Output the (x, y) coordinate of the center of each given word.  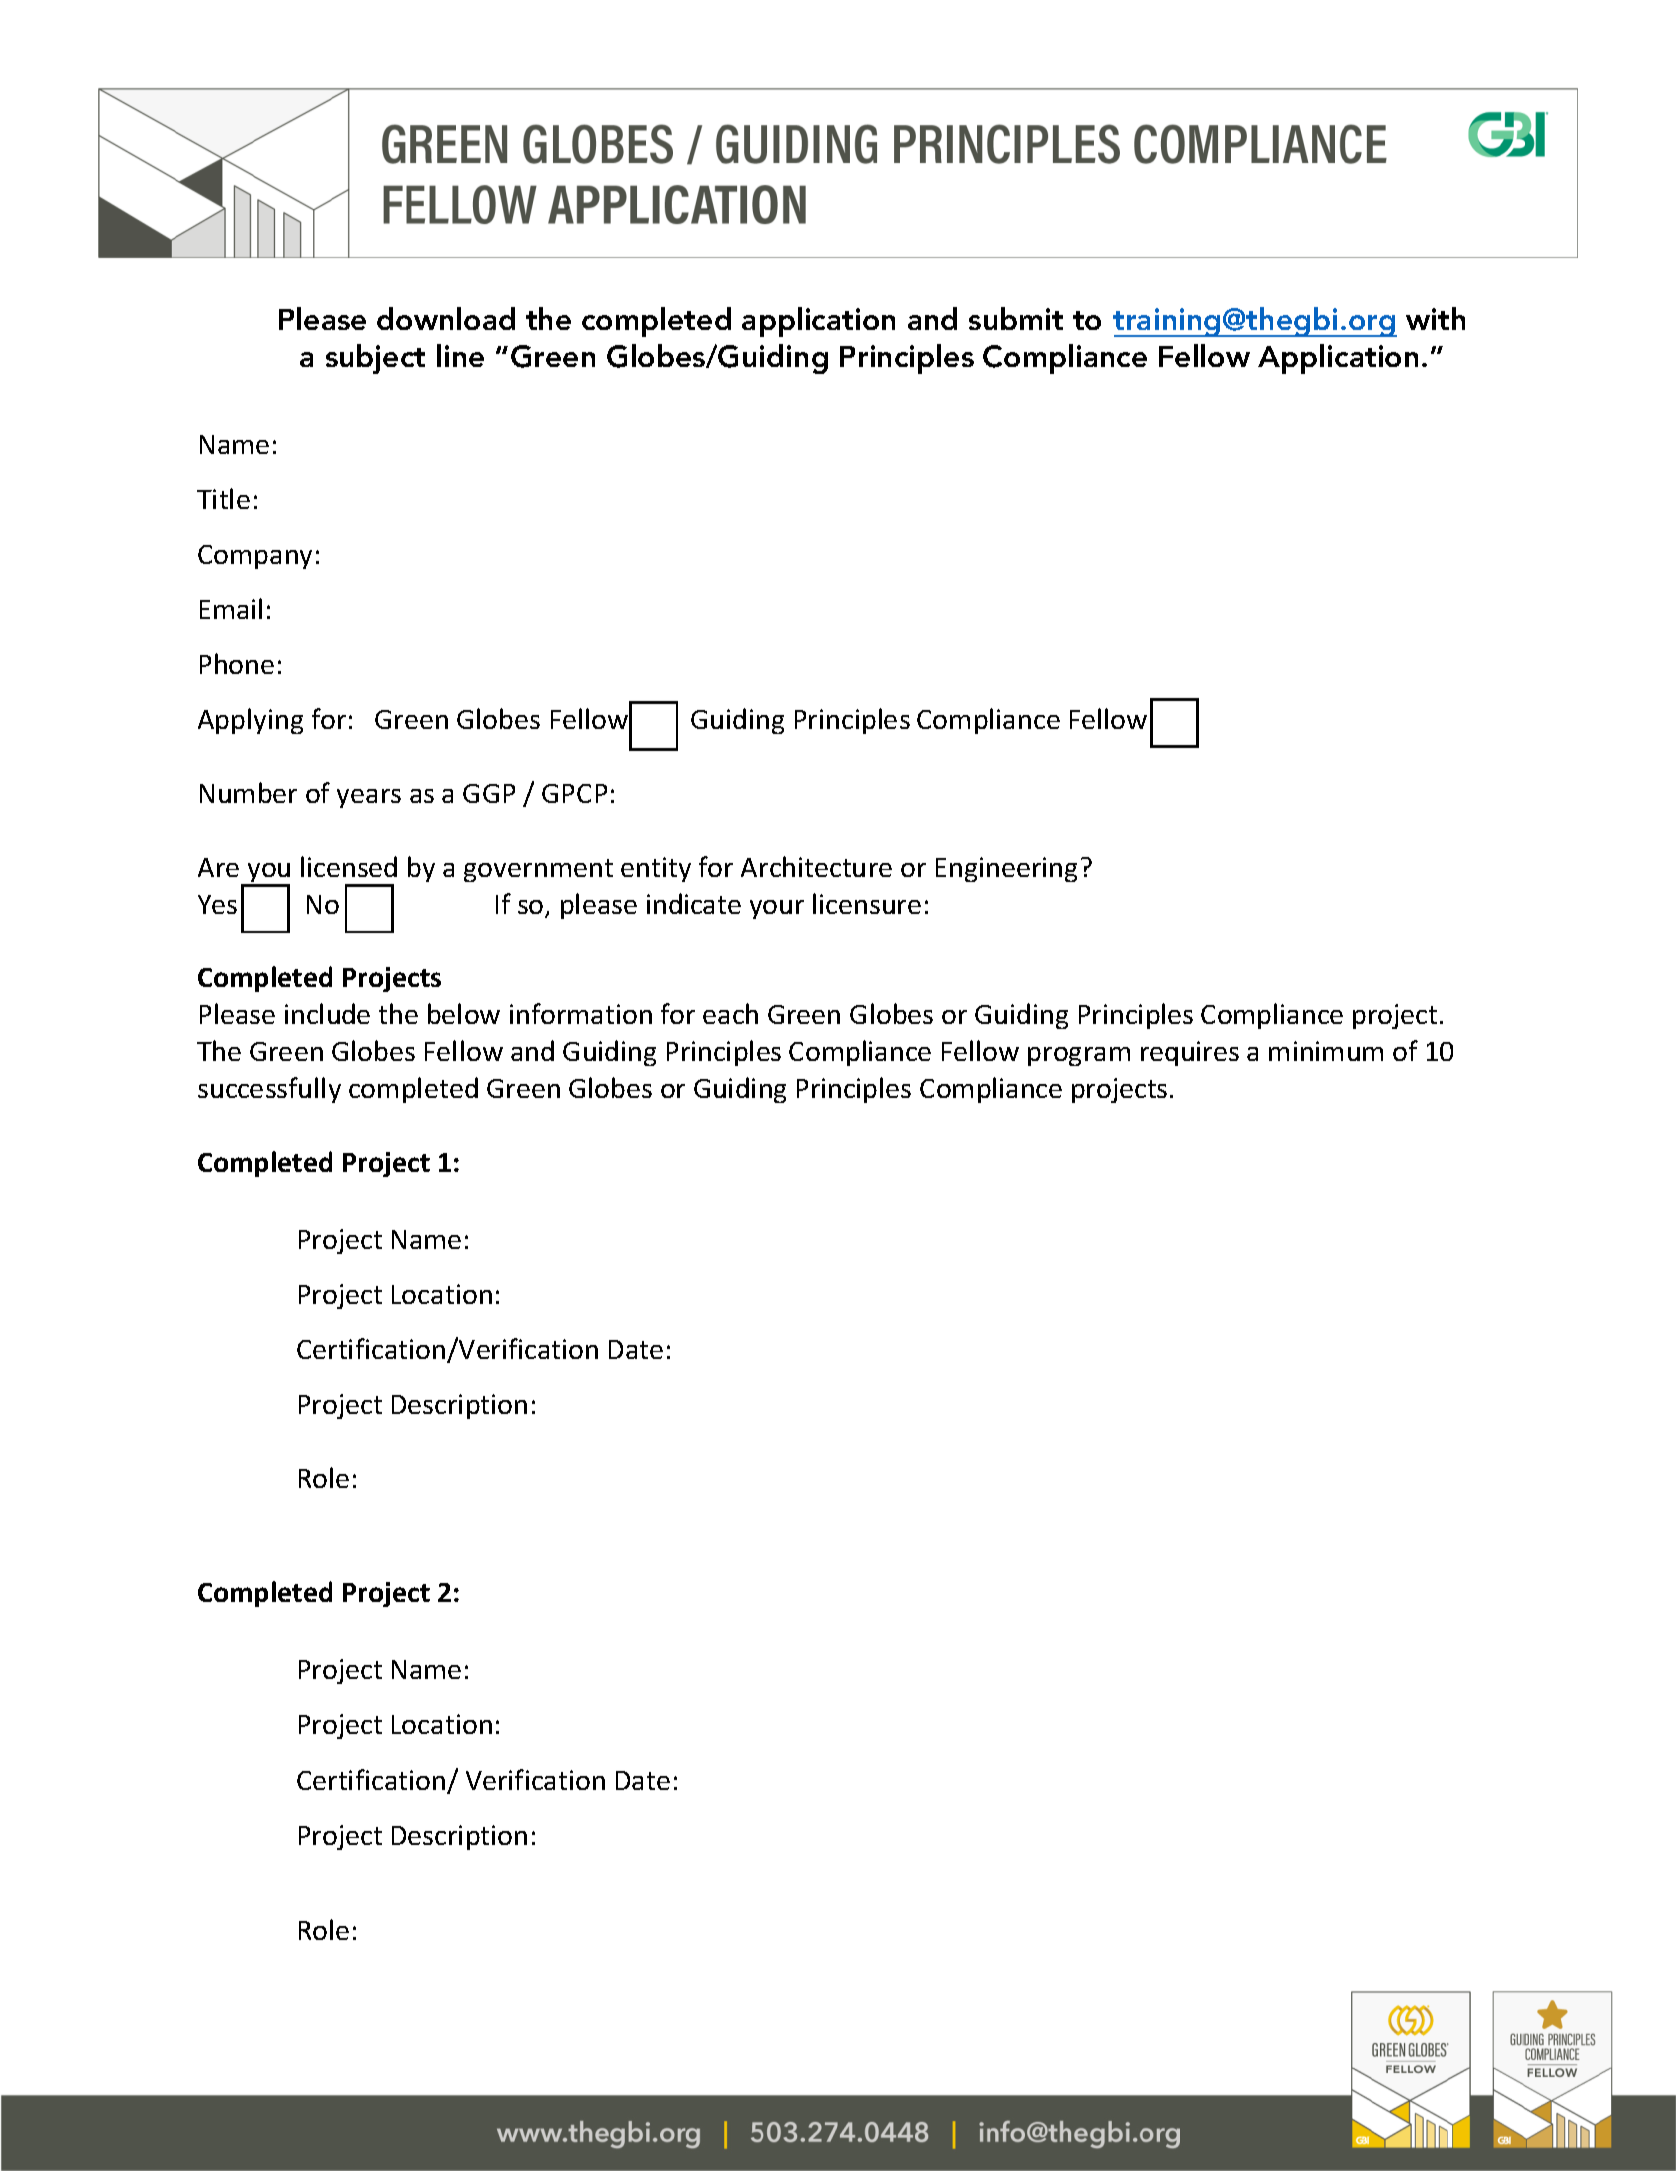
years (369, 798)
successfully (269, 1090)
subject (375, 359)
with (1435, 318)
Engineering (1006, 869)
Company (255, 557)
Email (231, 608)
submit (1016, 318)
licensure (867, 903)
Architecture (816, 866)
